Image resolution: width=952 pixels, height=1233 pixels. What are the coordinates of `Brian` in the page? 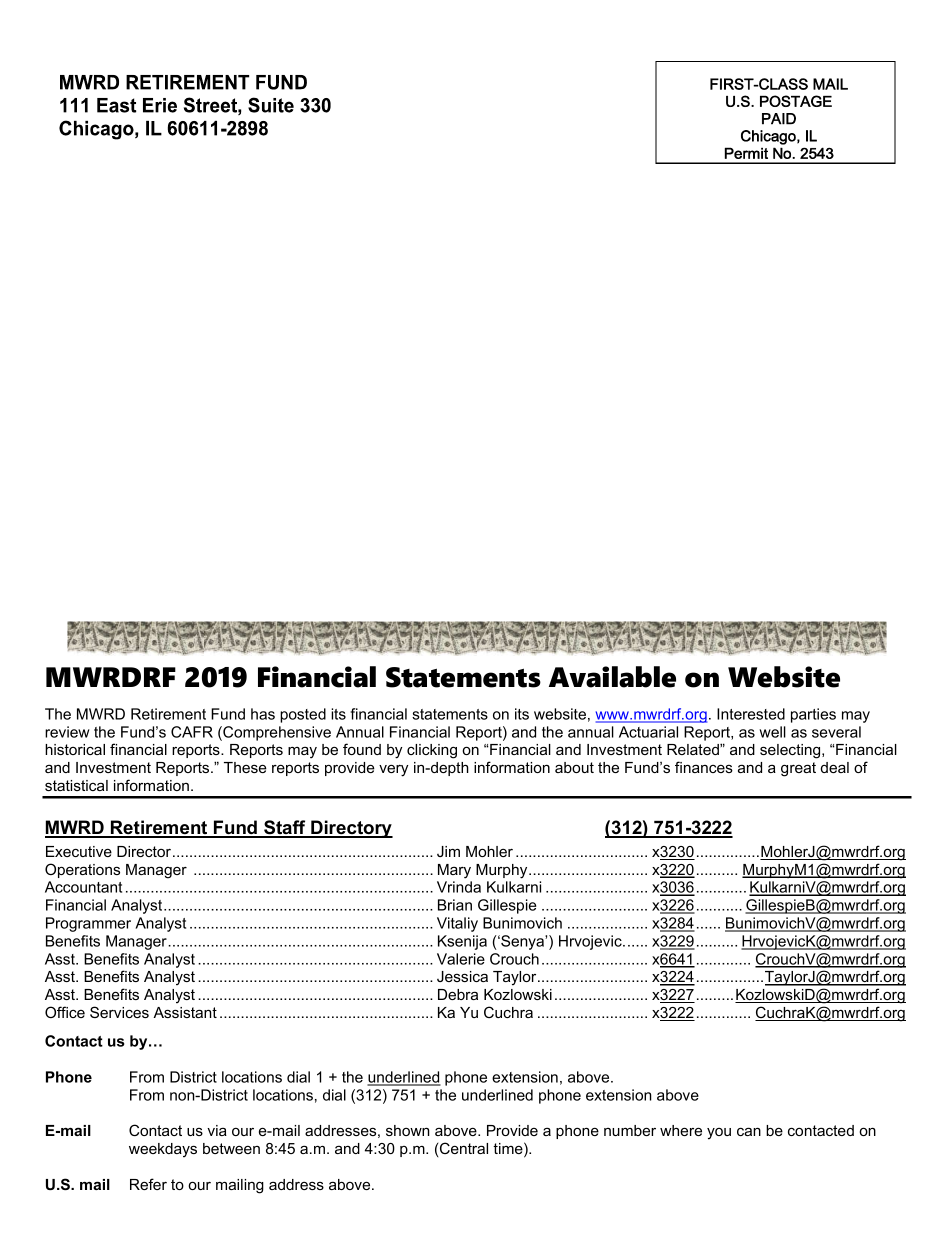 It's located at (455, 905).
